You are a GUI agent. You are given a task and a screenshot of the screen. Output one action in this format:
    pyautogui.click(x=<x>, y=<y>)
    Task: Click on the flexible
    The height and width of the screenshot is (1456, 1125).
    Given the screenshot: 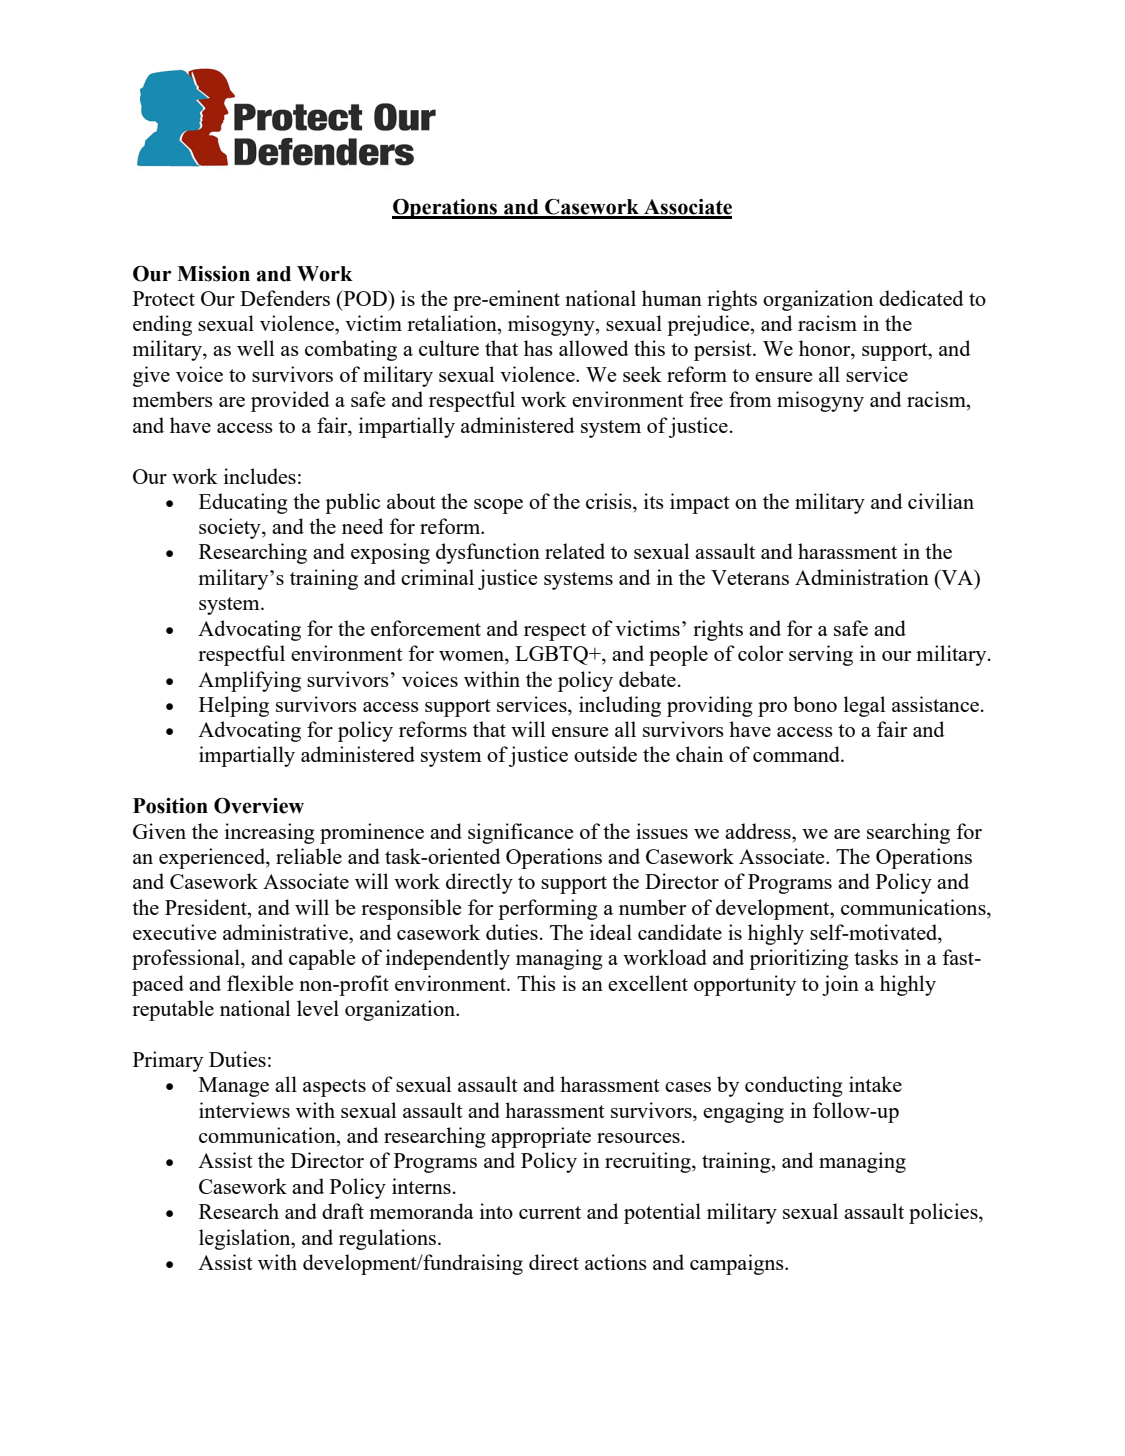 What is the action you would take?
    pyautogui.click(x=260, y=983)
